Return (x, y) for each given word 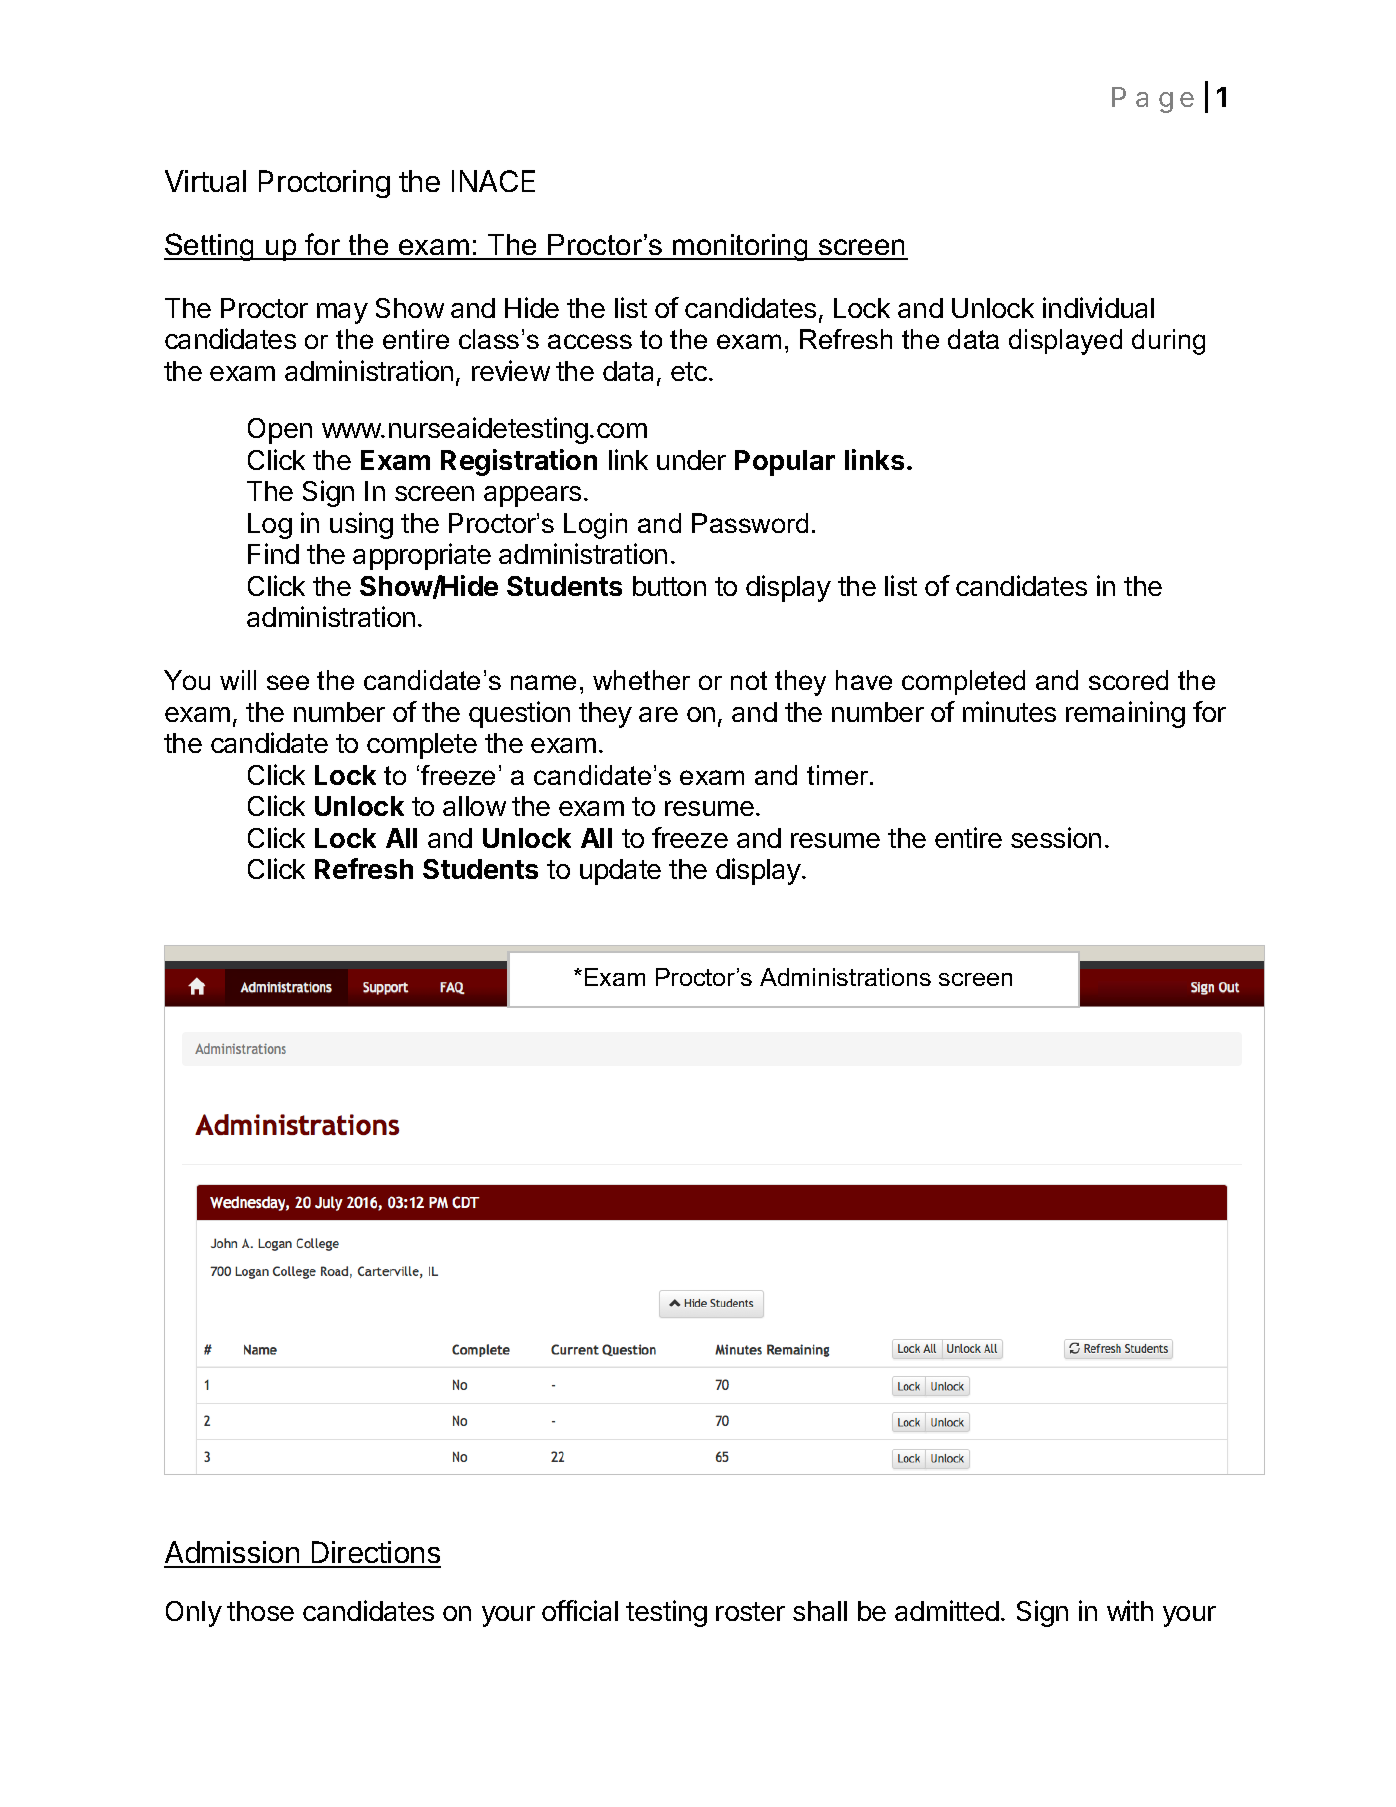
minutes (1009, 711)
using (361, 525)
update (620, 872)
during (1168, 342)
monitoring (741, 247)
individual (1098, 307)
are (658, 714)
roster (750, 1611)
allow (474, 806)
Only (194, 1614)
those (260, 1611)
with (1130, 1610)
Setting (210, 247)
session (1056, 837)
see (288, 682)
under (691, 460)
